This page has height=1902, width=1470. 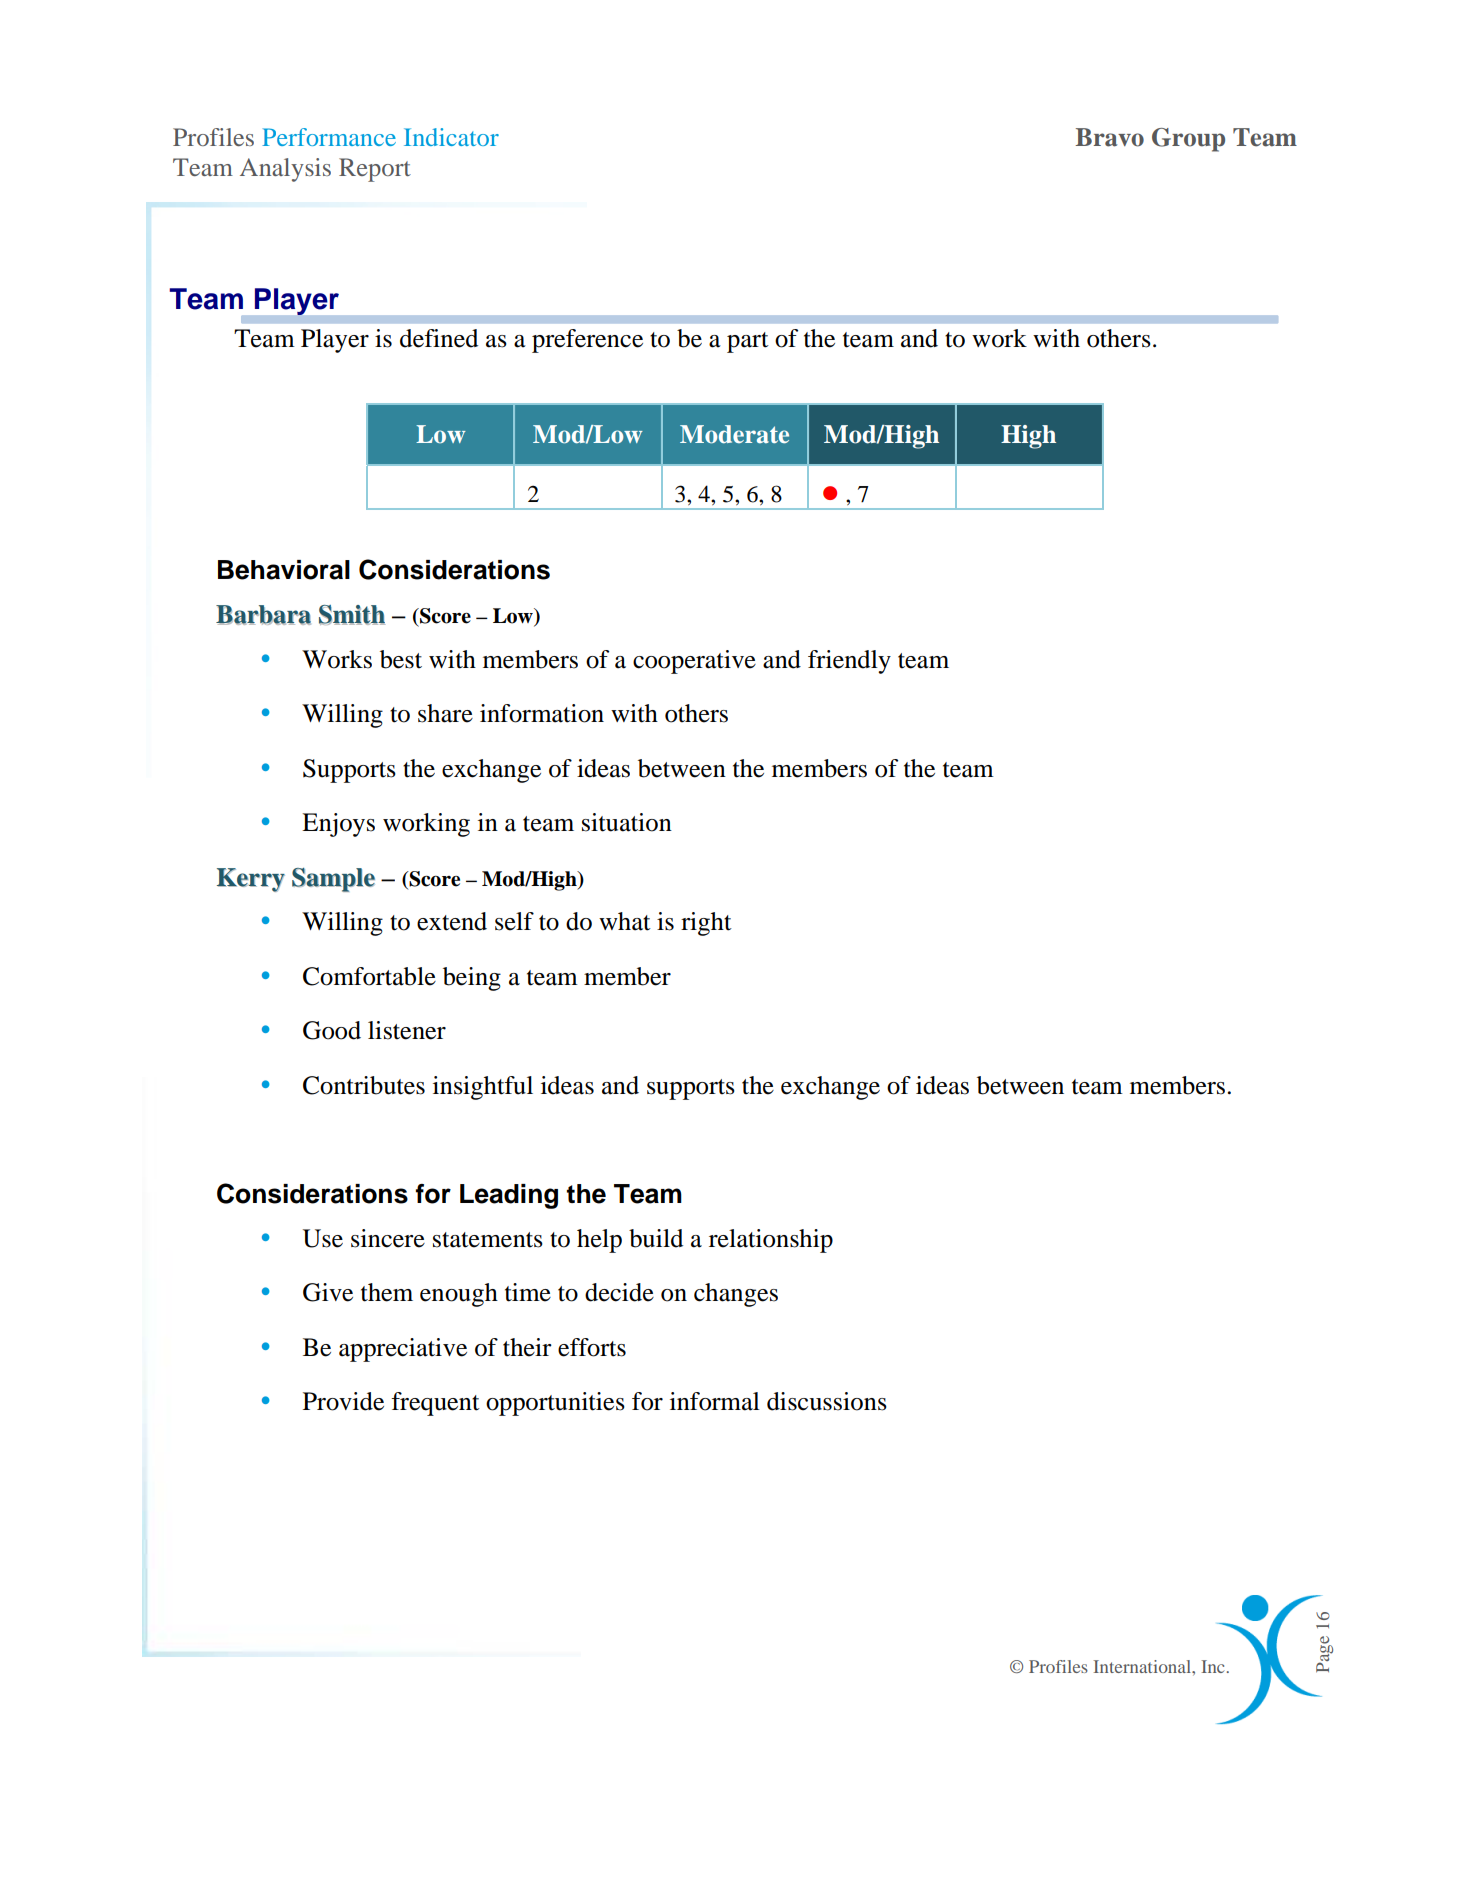 I want to click on Bravo, so click(x=1109, y=137).
